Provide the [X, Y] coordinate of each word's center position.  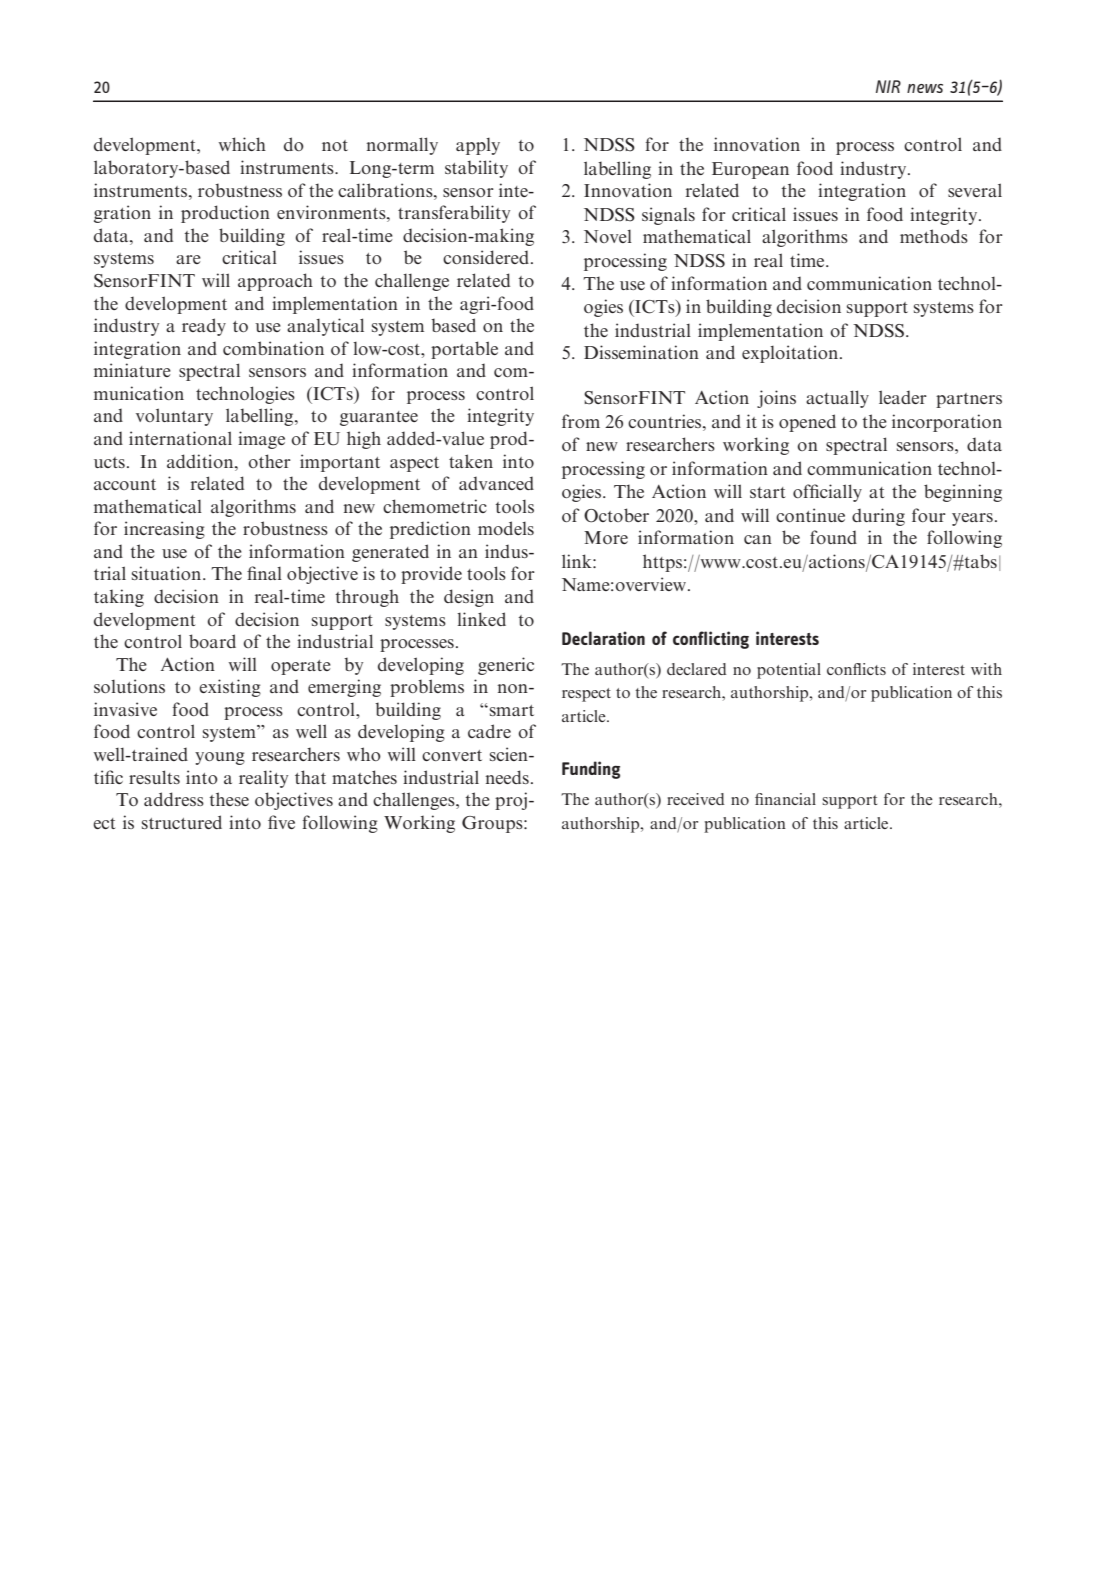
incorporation [947, 423]
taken [471, 461]
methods [934, 236]
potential [789, 671]
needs [507, 777]
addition [201, 461]
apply [478, 146]
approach [275, 282]
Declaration [603, 638]
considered [486, 257]
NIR [888, 86]
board [212, 641]
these [229, 799]
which [242, 144]
